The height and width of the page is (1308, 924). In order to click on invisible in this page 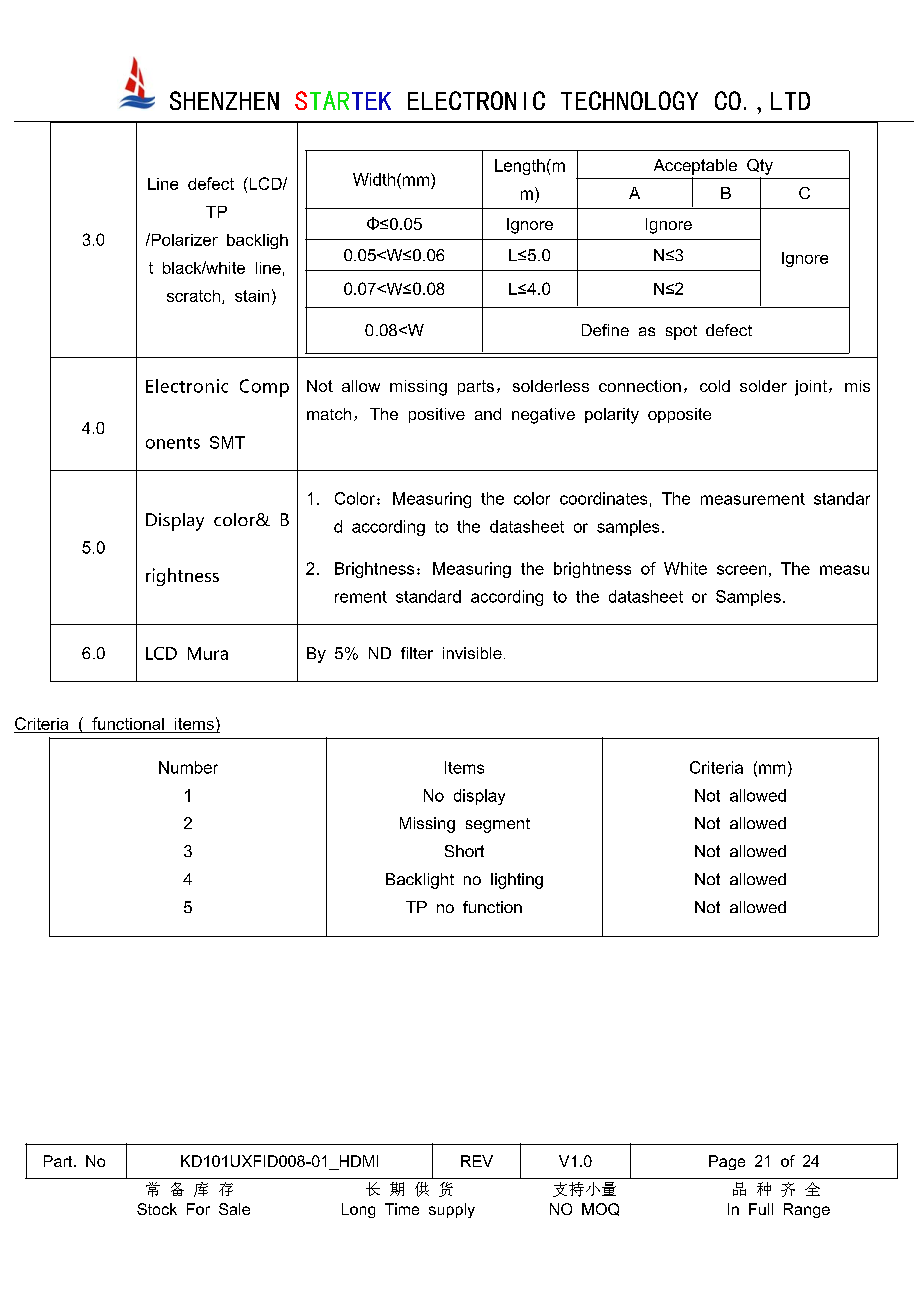, I will do `click(472, 653)`.
